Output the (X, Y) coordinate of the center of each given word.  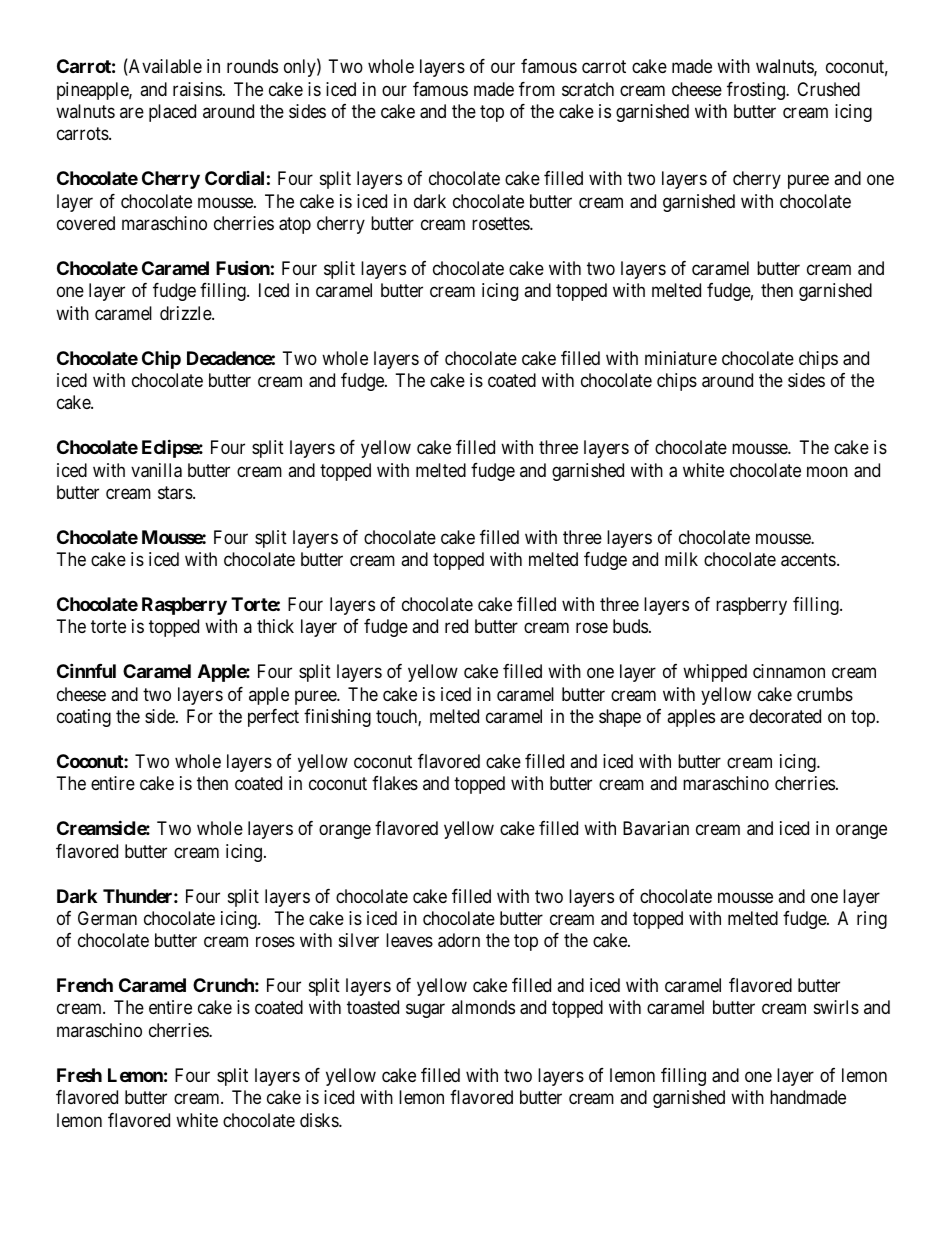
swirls (836, 1007)
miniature (681, 358)
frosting (757, 91)
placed (172, 113)
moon (827, 471)
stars (176, 493)
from (537, 89)
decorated (785, 716)
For (200, 716)
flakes (395, 783)
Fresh (79, 1075)
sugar (425, 1011)
